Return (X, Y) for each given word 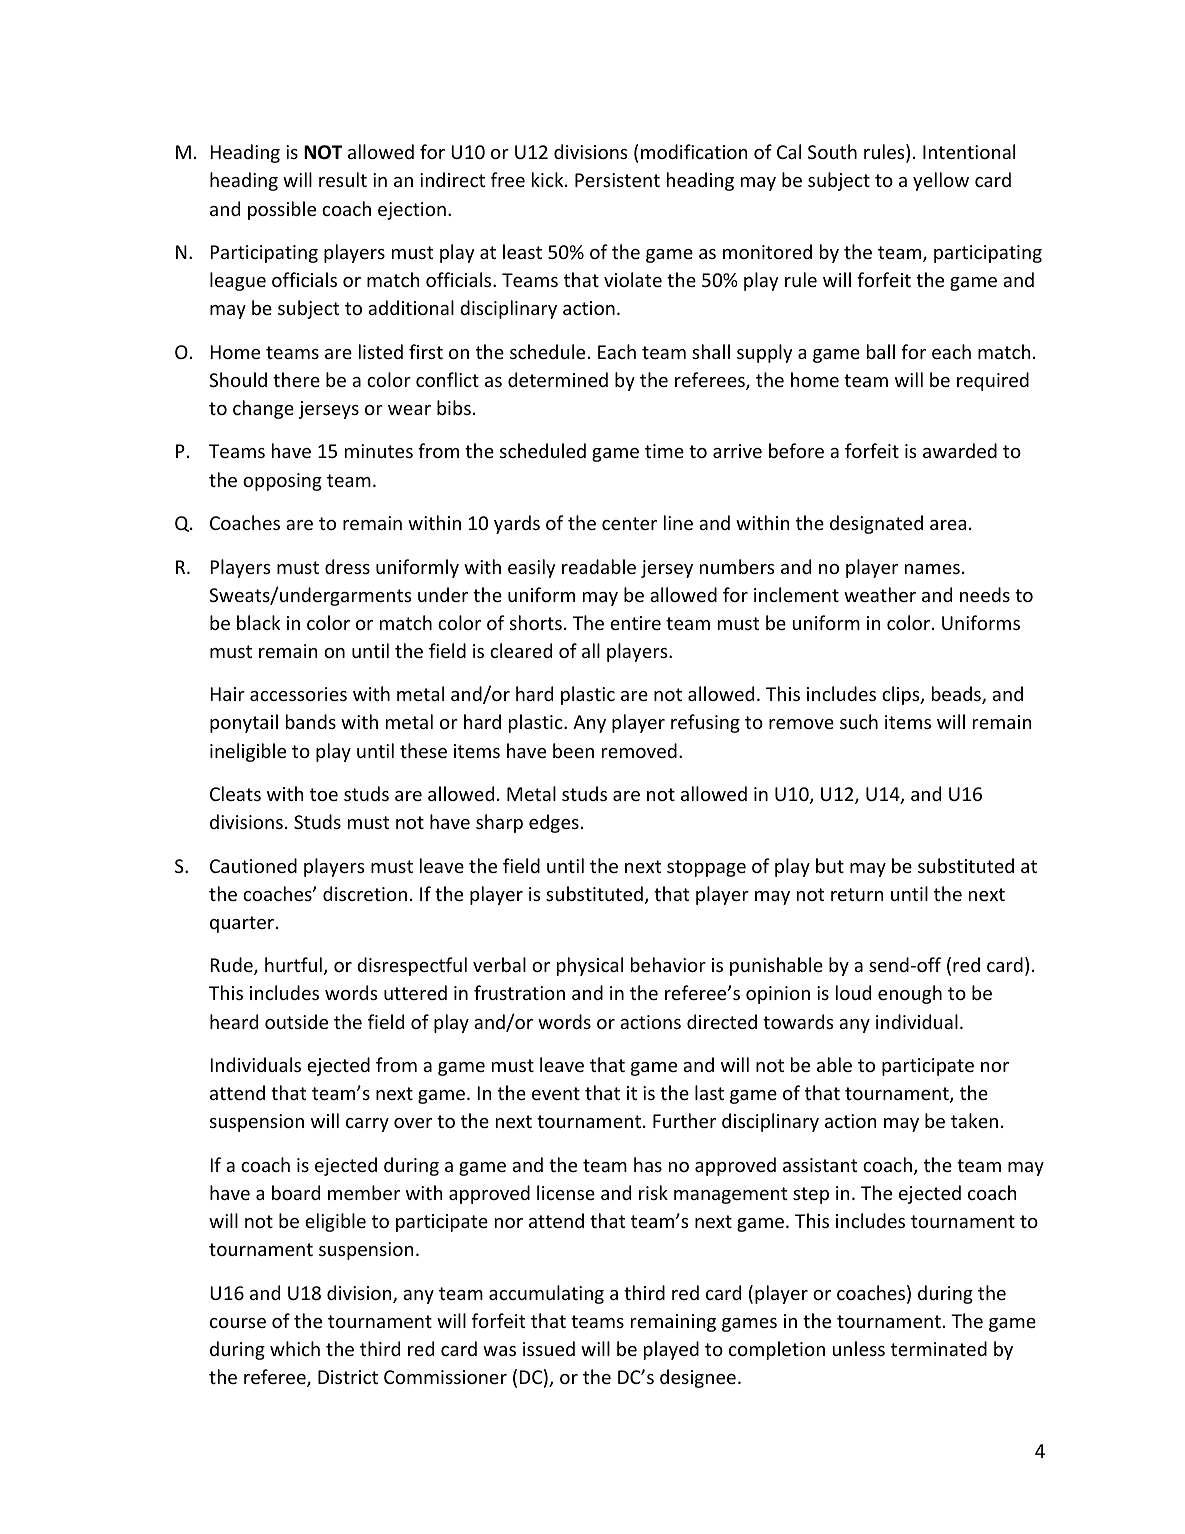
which (295, 1348)
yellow (941, 181)
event (556, 1093)
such (859, 721)
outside (296, 1021)
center (629, 523)
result (343, 179)
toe (324, 794)
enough (910, 994)
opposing (282, 482)
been (573, 750)
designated (876, 524)
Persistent (617, 180)
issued (549, 1348)
